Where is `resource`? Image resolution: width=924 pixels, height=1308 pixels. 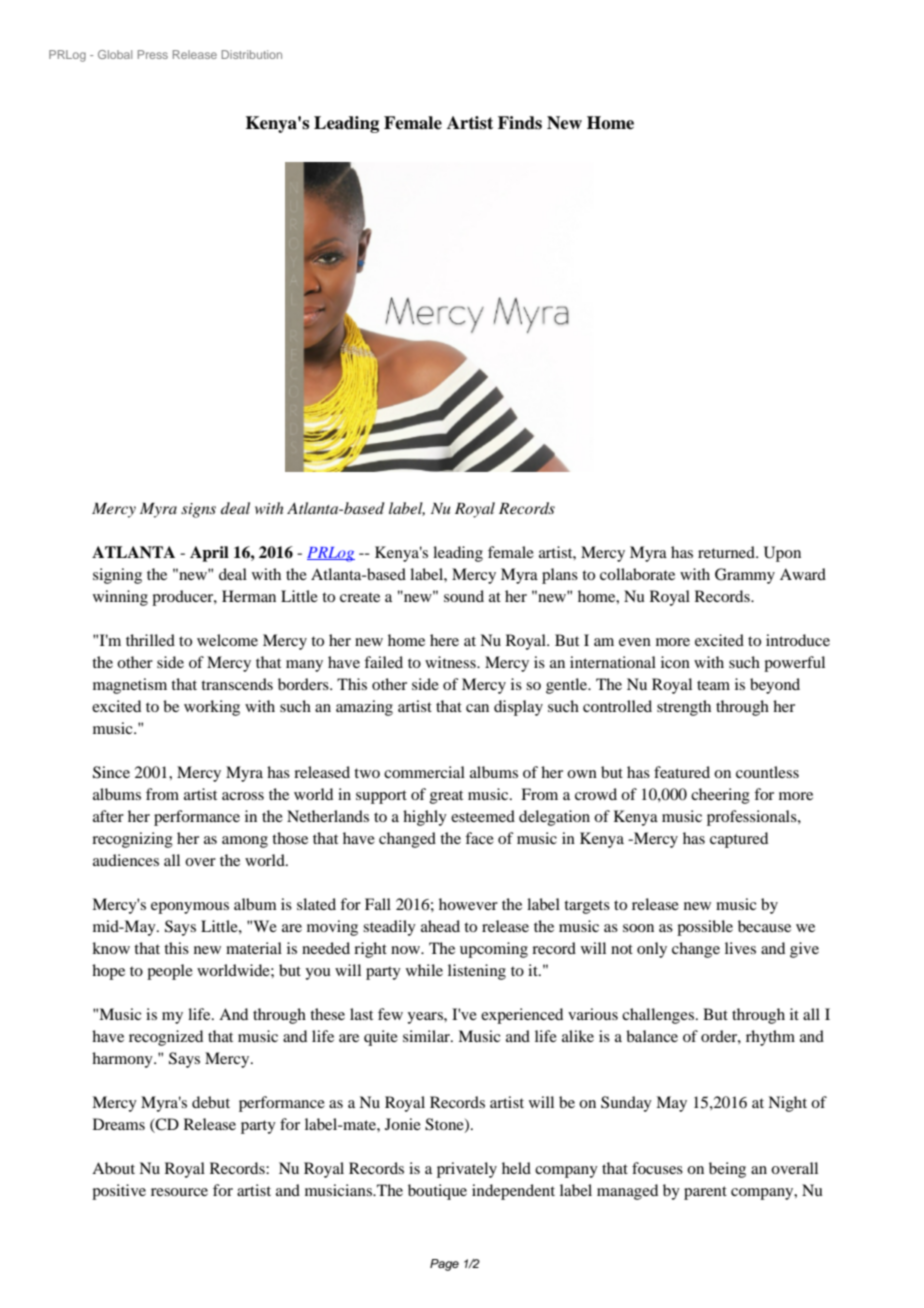
resource is located at coordinates (179, 1192).
